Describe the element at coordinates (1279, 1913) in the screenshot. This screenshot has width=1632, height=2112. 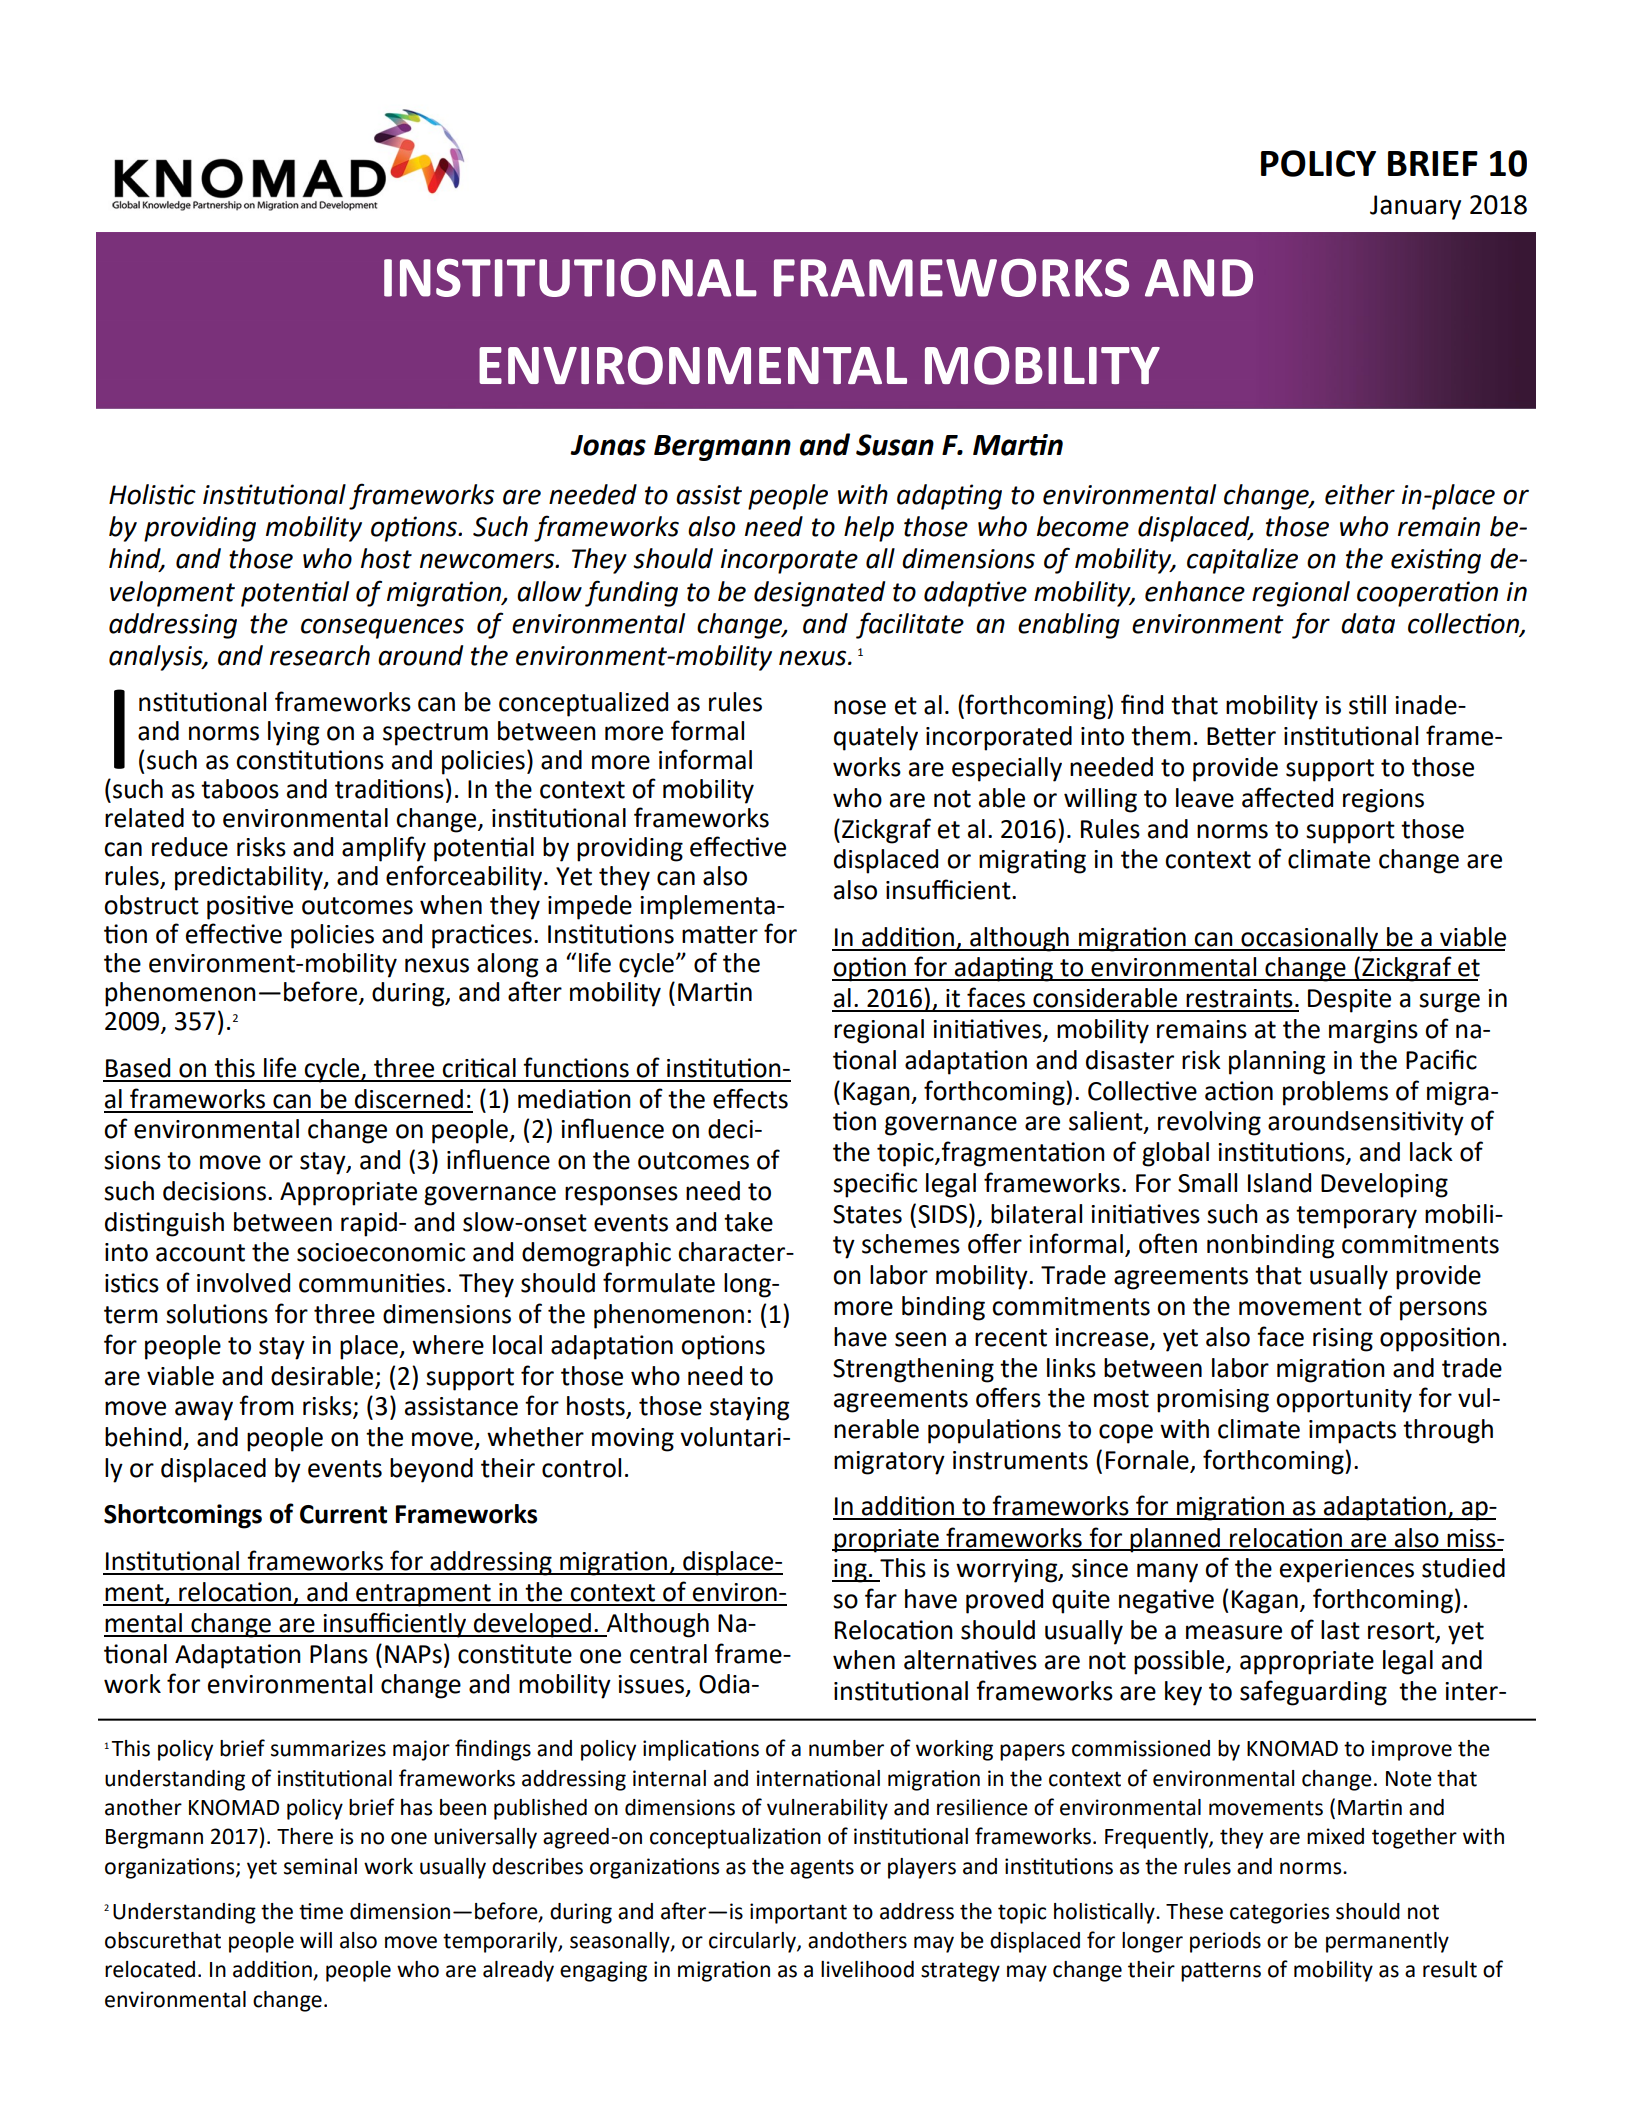
I see `categories` at that location.
